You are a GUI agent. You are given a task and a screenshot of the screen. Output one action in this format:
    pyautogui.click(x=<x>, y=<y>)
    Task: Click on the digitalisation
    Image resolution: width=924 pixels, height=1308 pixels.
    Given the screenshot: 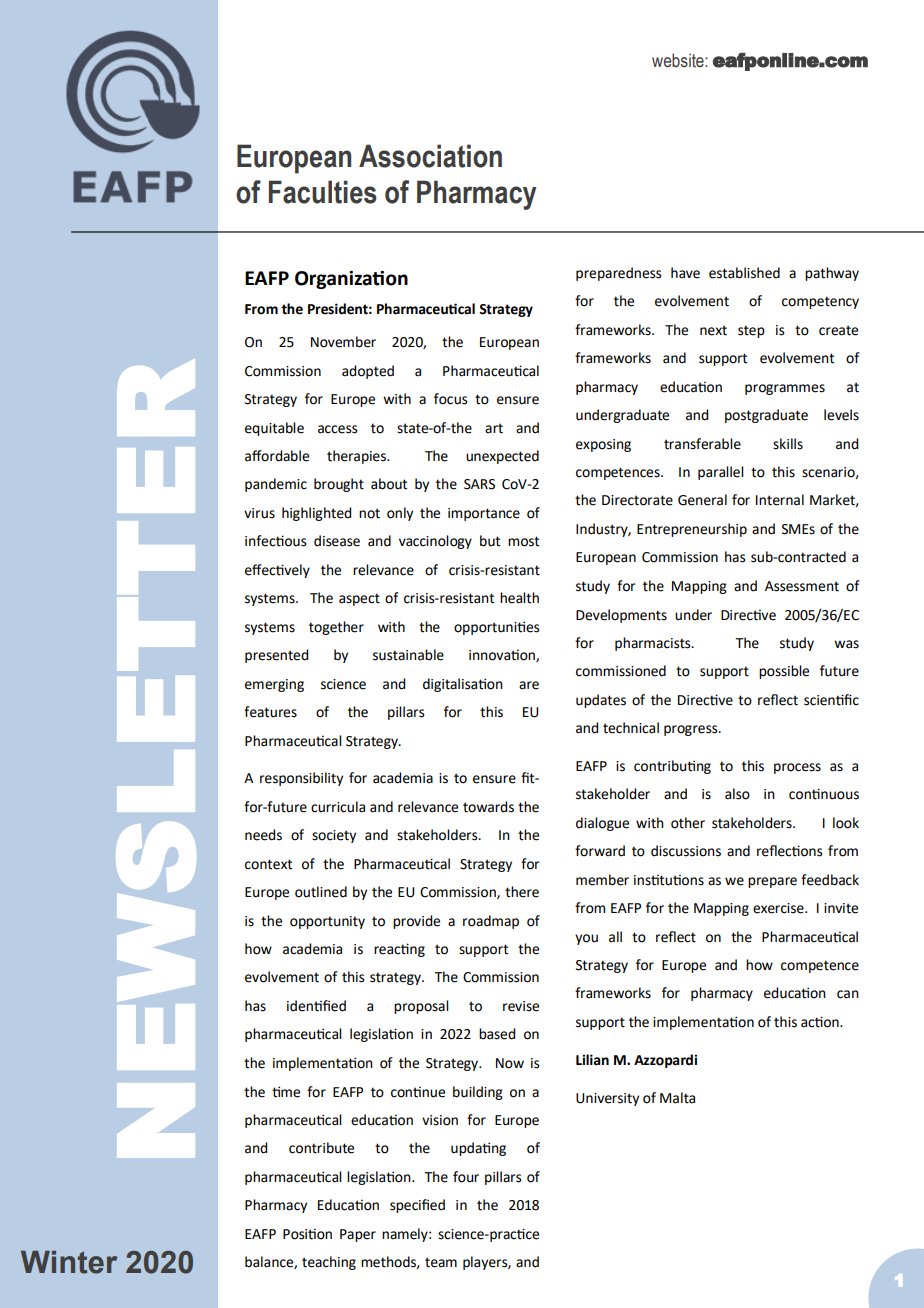 What is the action you would take?
    pyautogui.click(x=463, y=685)
